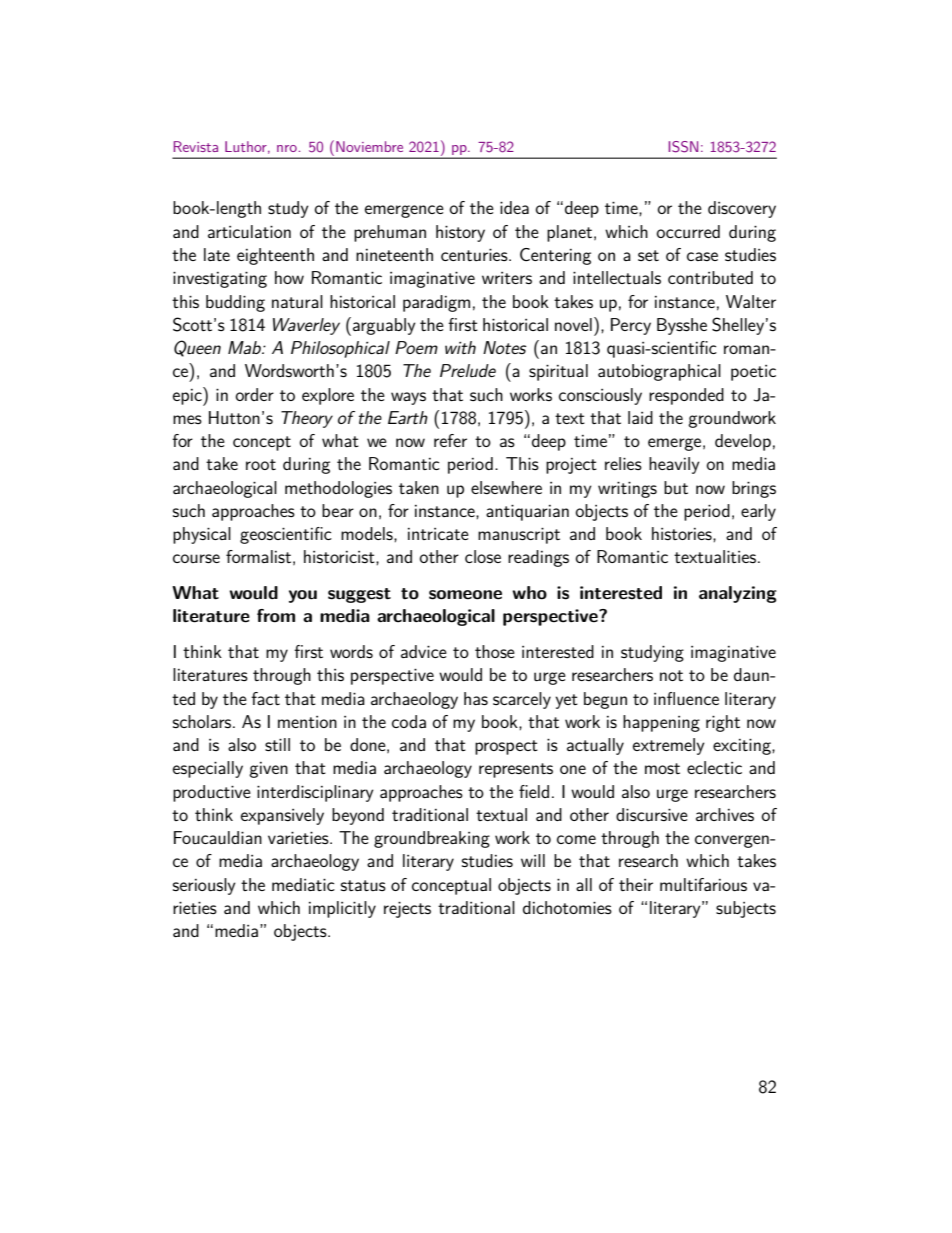  I want to click on physical, so click(202, 535).
